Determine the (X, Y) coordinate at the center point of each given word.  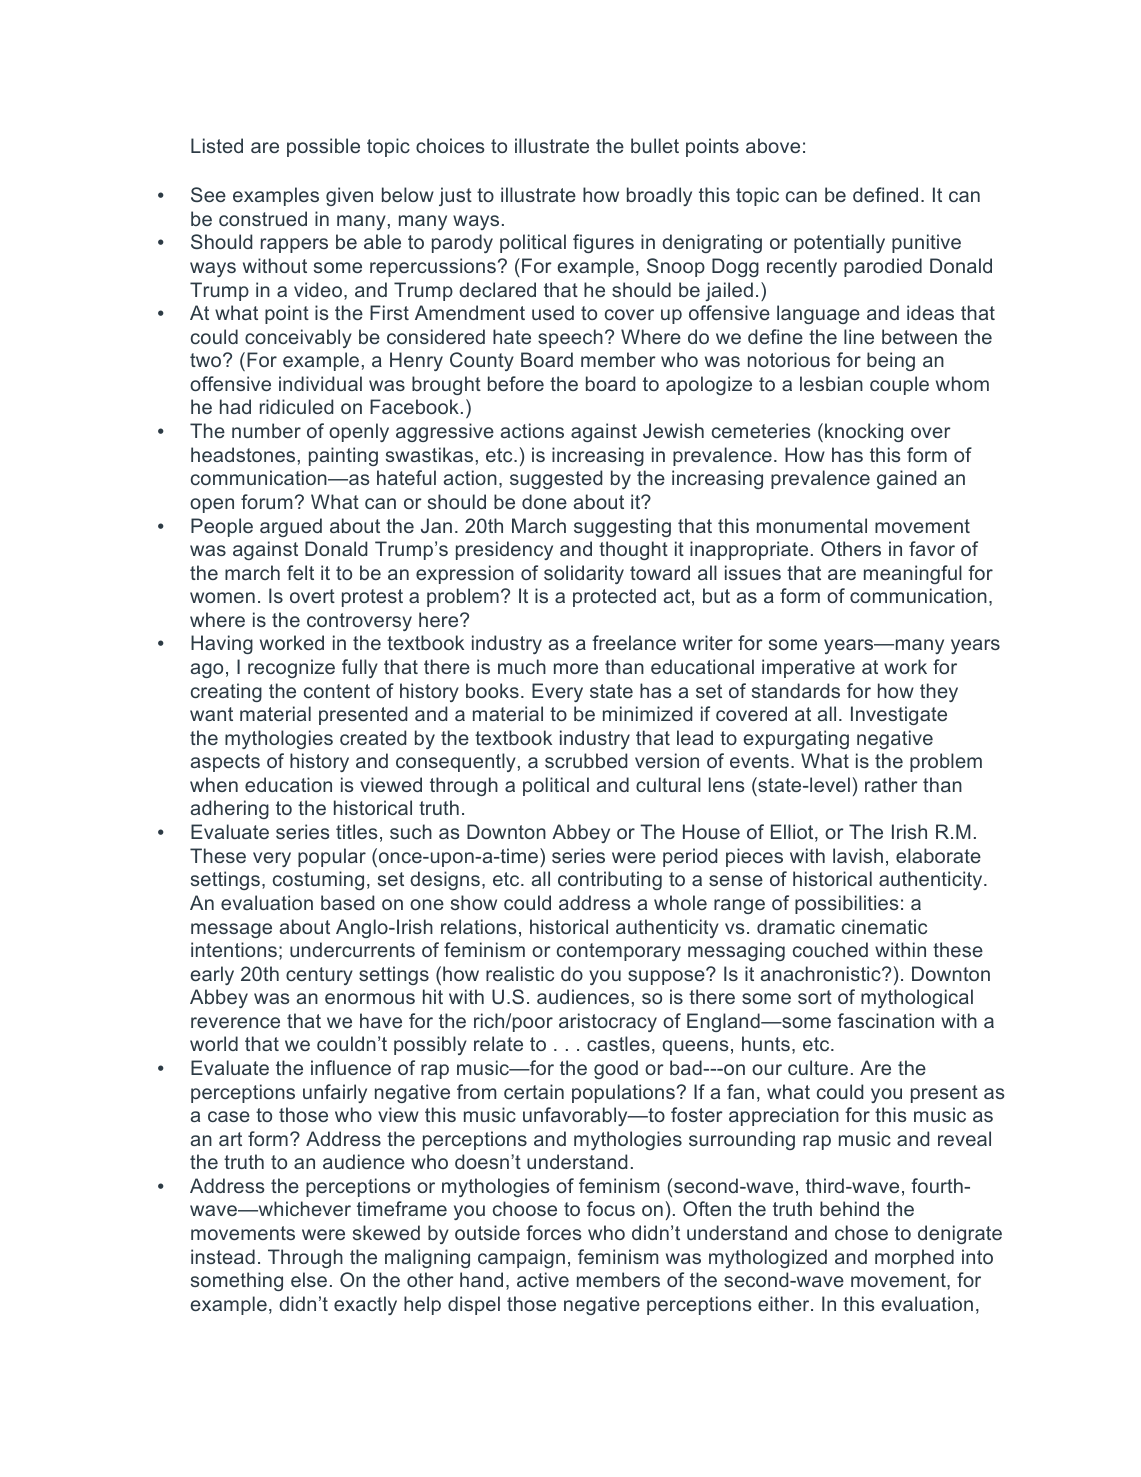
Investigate (899, 715)
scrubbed (586, 760)
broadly (659, 196)
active (543, 1279)
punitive (926, 243)
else (309, 1279)
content (337, 691)
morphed (914, 1258)
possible (323, 147)
